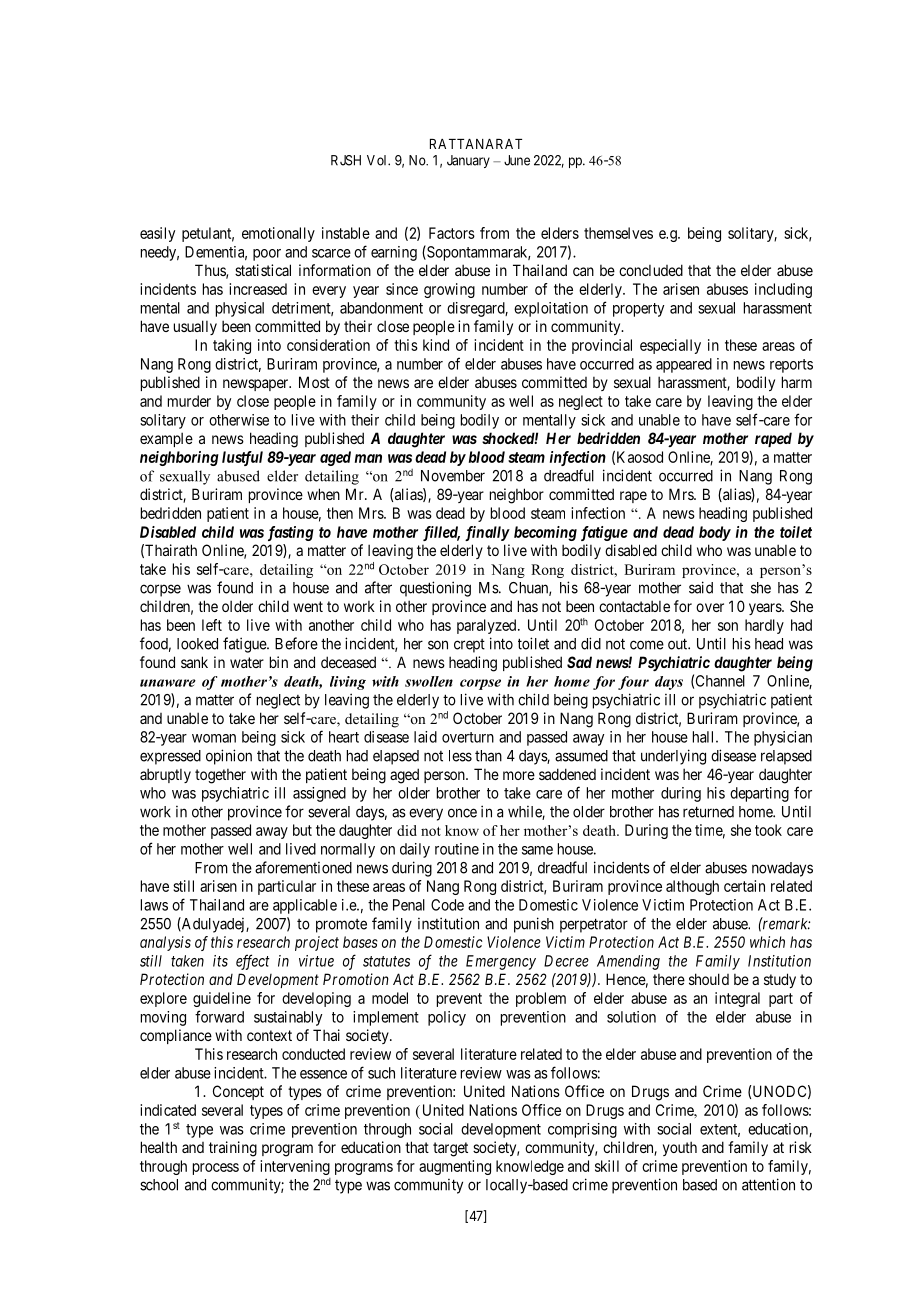  What do you see at coordinates (247, 662) in the screenshot?
I see `water` at bounding box center [247, 662].
